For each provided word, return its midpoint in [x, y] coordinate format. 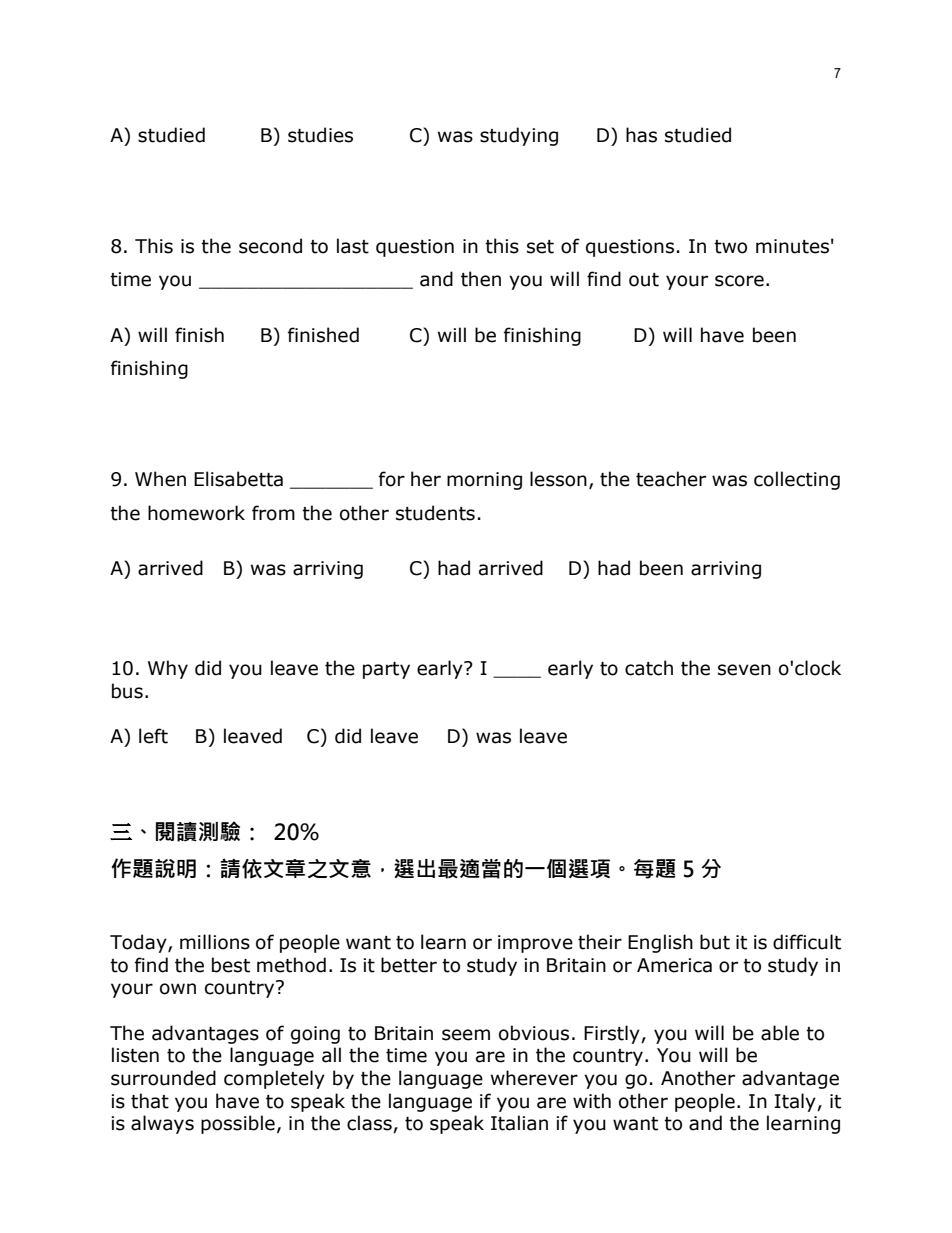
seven [744, 670]
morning [484, 481]
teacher [671, 479]
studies [320, 135]
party [386, 670]
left [153, 736]
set [540, 247]
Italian [519, 1123]
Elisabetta [238, 479]
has [641, 135]
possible [238, 1124]
